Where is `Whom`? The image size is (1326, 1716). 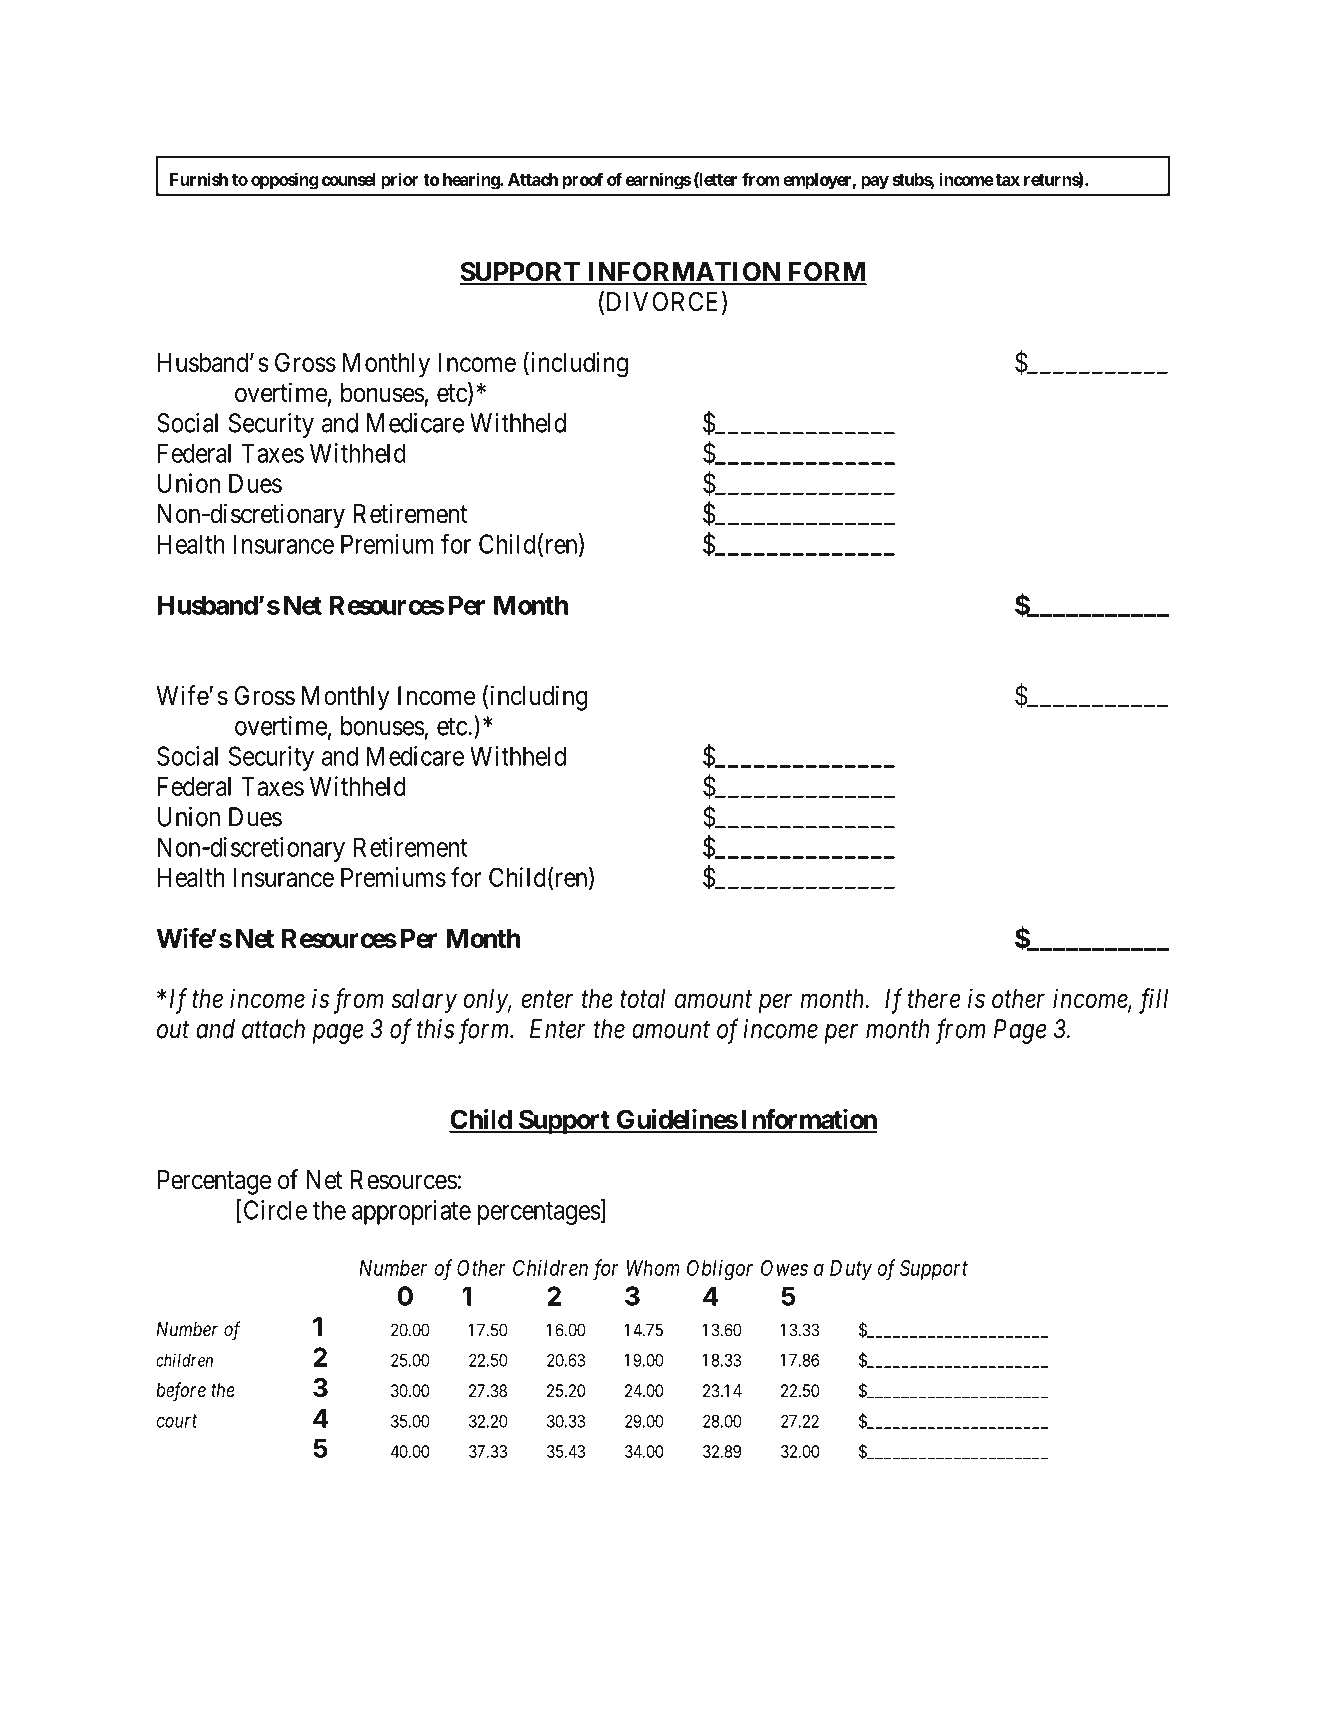
Whom is located at coordinates (653, 1268).
